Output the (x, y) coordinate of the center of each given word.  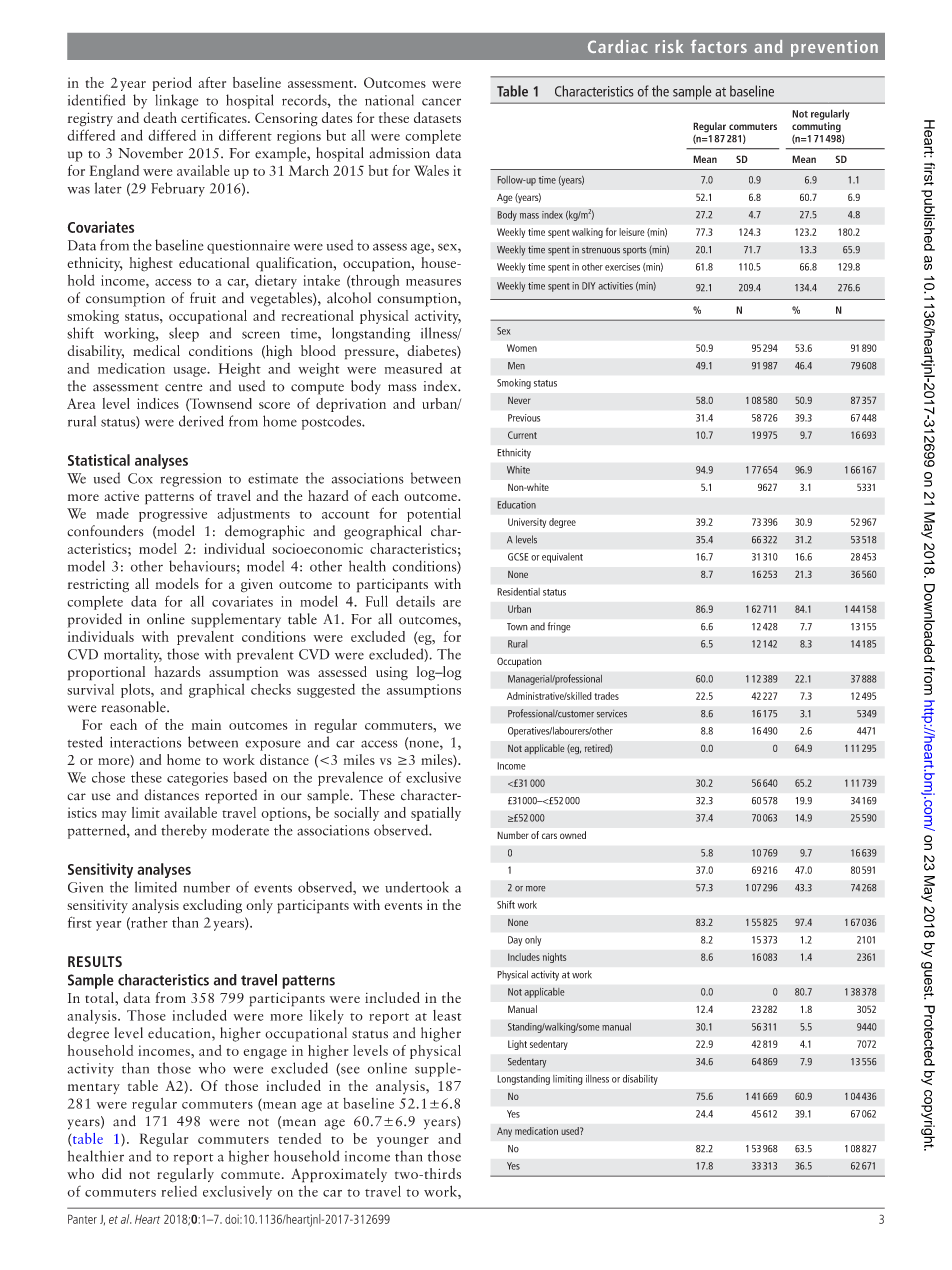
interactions (145, 742)
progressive (173, 515)
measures (433, 282)
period (172, 84)
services (612, 714)
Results (95, 961)
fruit (203, 298)
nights (555, 958)
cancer (441, 102)
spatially (436, 814)
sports (634, 251)
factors (719, 46)
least (447, 1015)
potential (434, 515)
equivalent (562, 558)
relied (179, 1191)
